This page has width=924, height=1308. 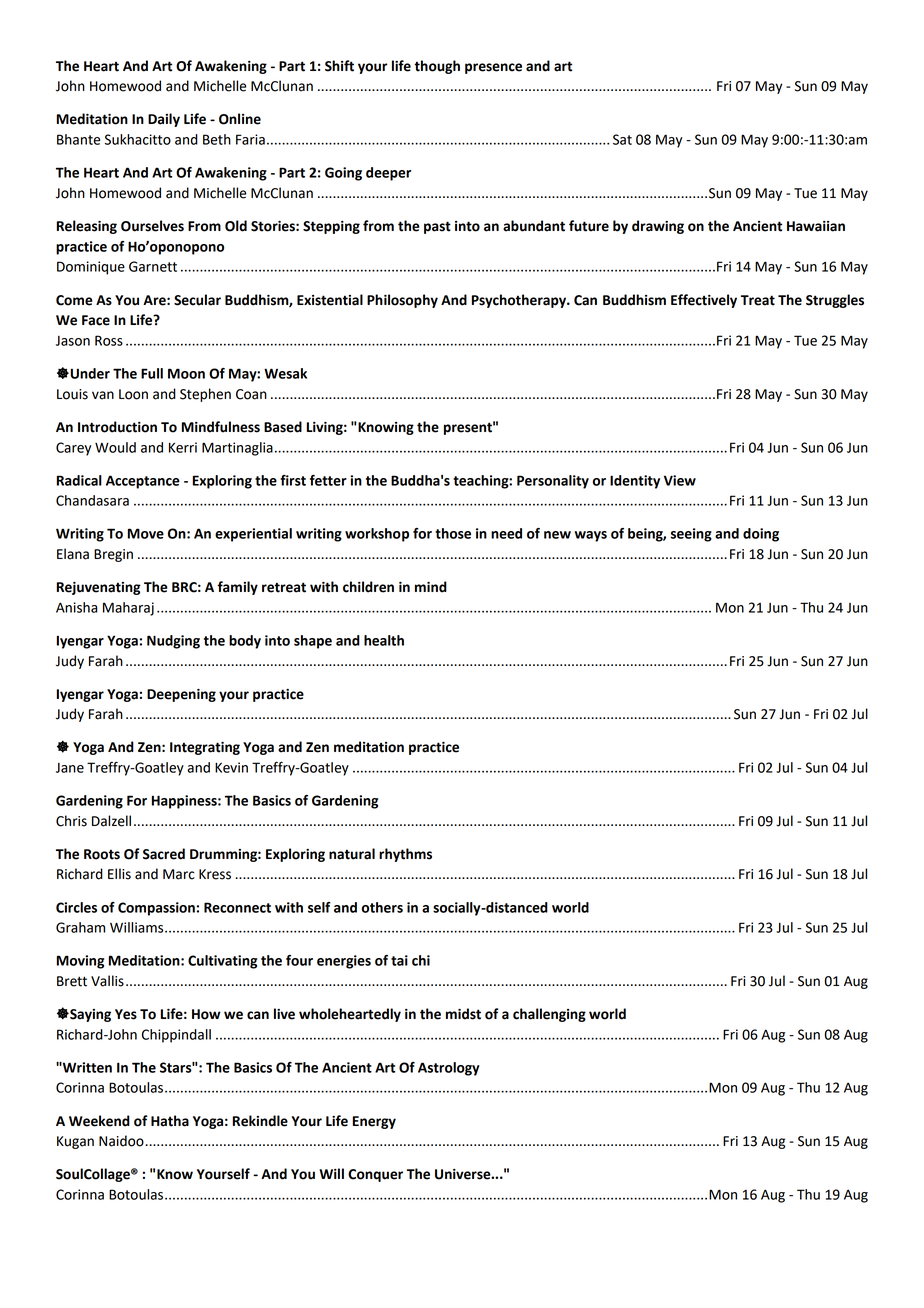 I want to click on Hatha, so click(x=170, y=1121).
